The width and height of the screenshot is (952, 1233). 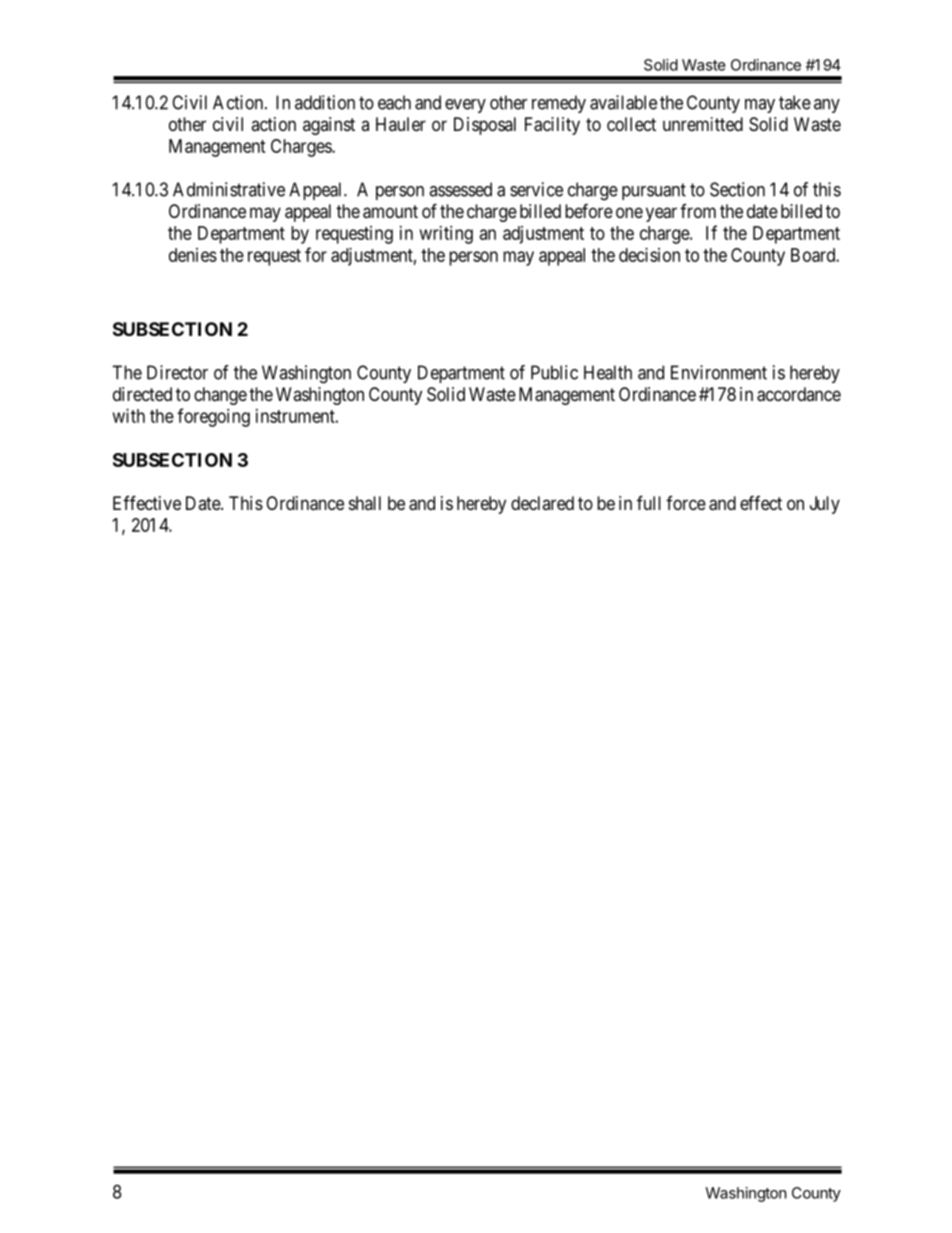 I want to click on accordance, so click(x=799, y=394).
